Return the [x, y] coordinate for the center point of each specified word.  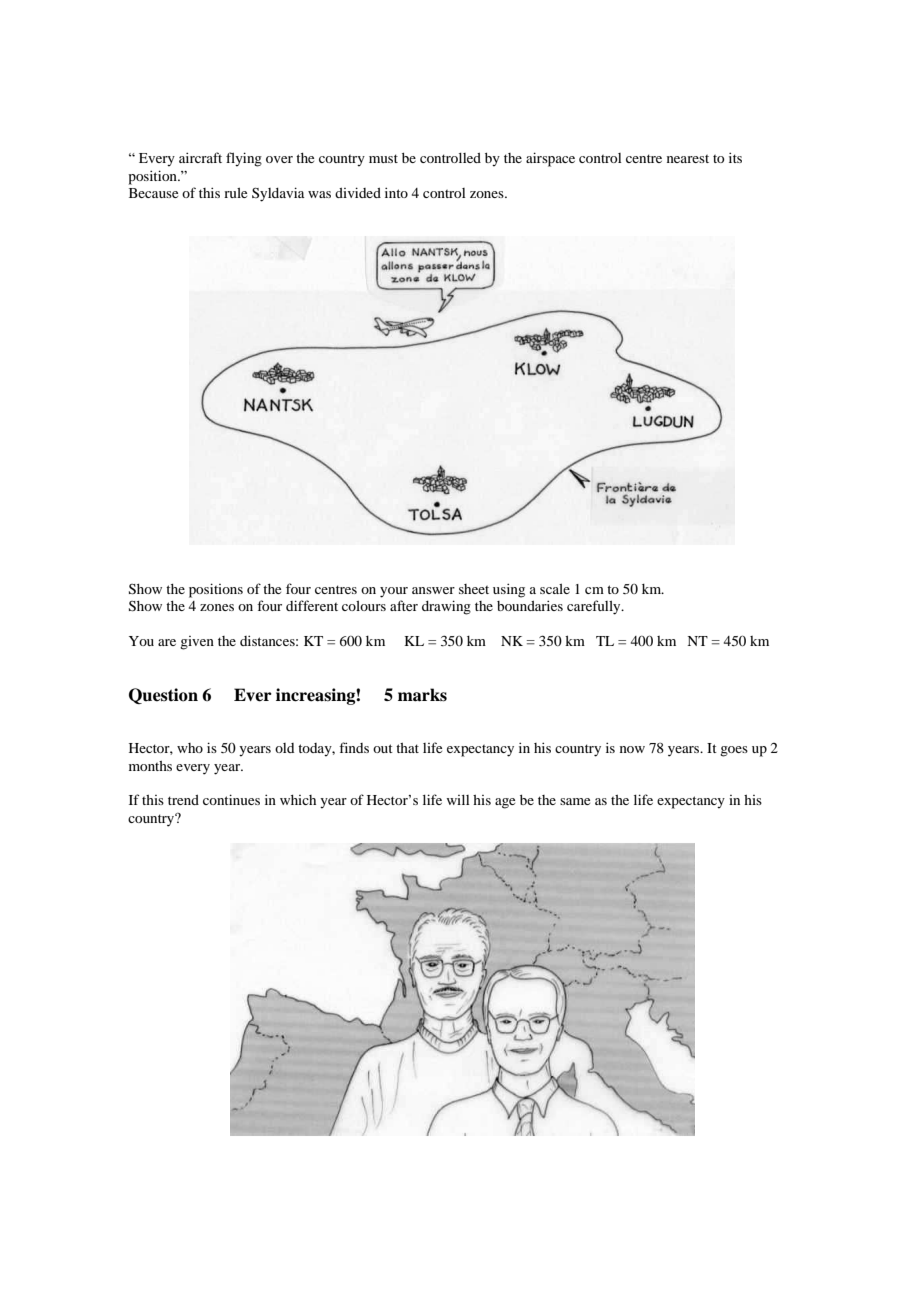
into [396, 192]
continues [231, 799]
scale [555, 589]
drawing [446, 607]
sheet [474, 589]
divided [358, 192]
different [312, 605]
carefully [595, 607]
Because [153, 193]
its [735, 157]
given [197, 643]
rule [235, 193]
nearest [688, 159]
